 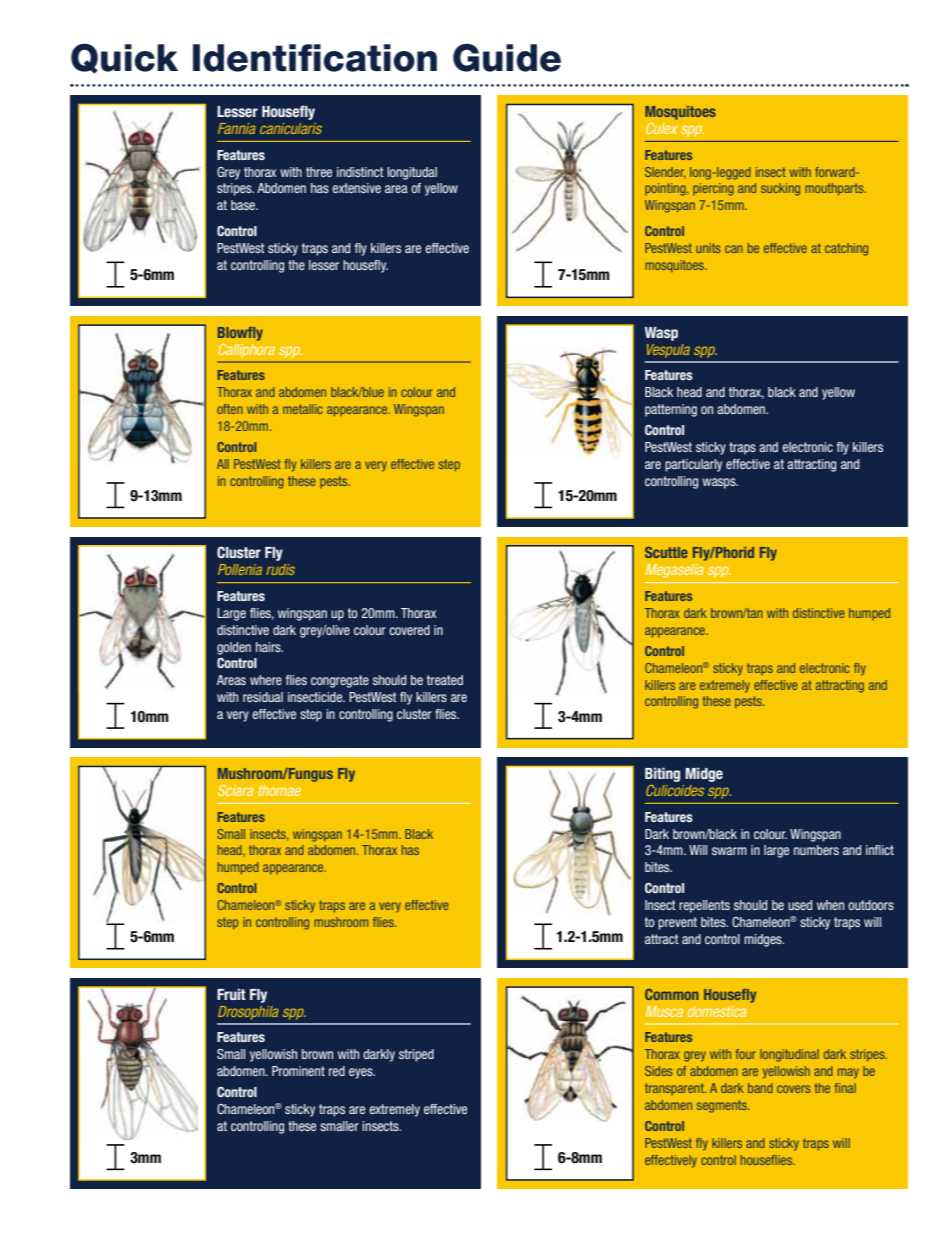 What do you see at coordinates (671, 410) in the document?
I see `patterning` at bounding box center [671, 410].
